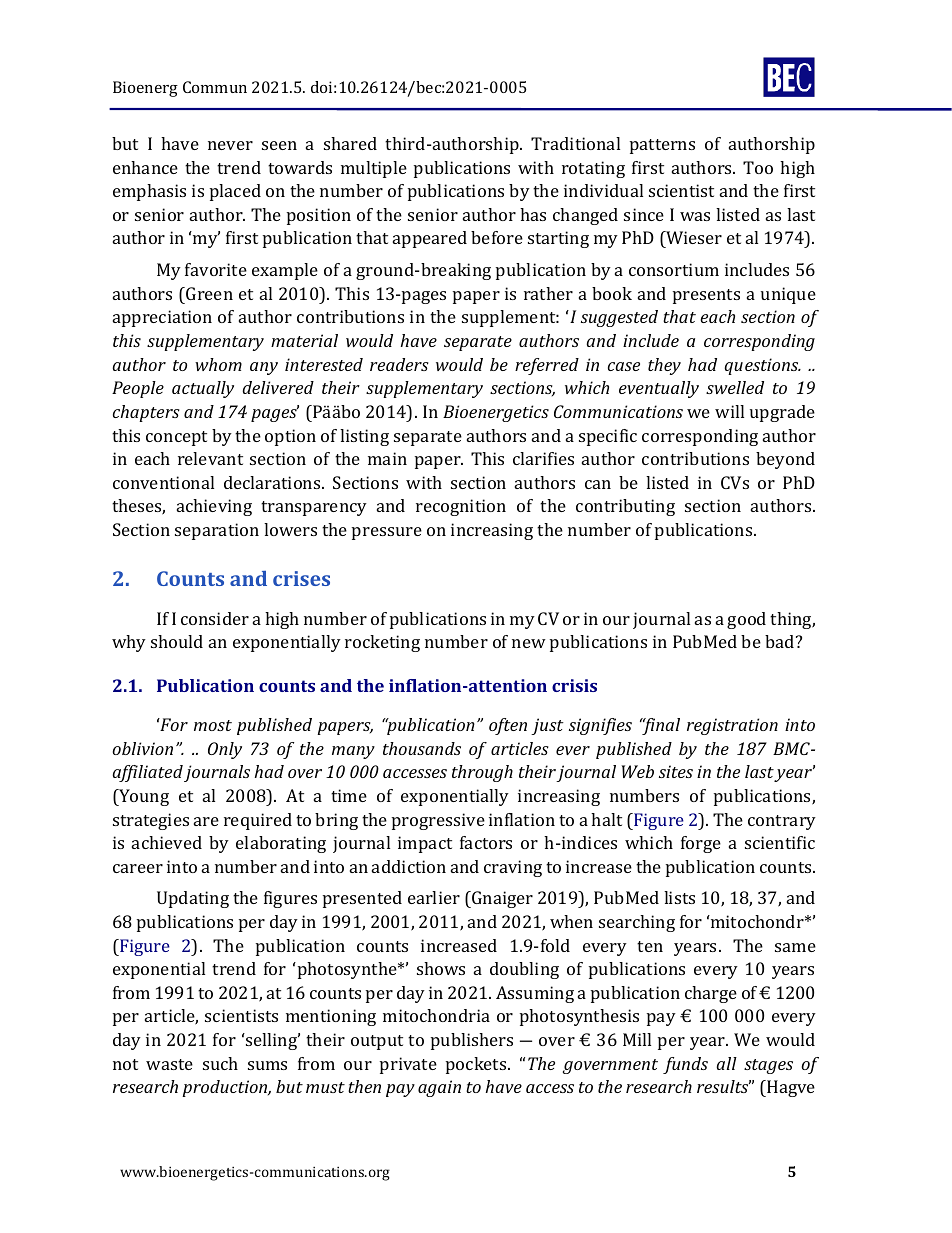 The image size is (952, 1233). I want to click on consider, so click(215, 618).
